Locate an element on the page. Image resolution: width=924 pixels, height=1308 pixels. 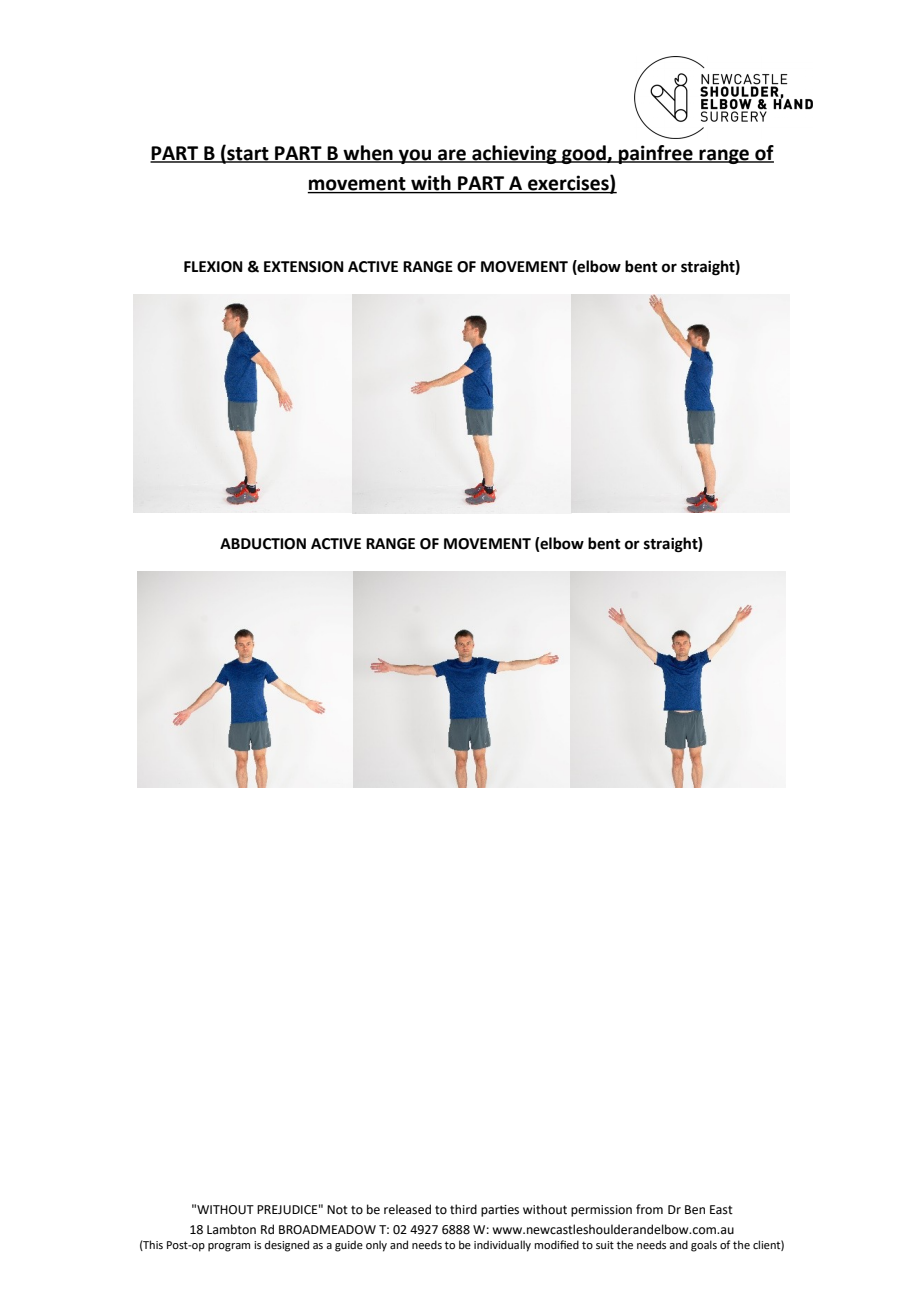
good is located at coordinates (584, 154).
